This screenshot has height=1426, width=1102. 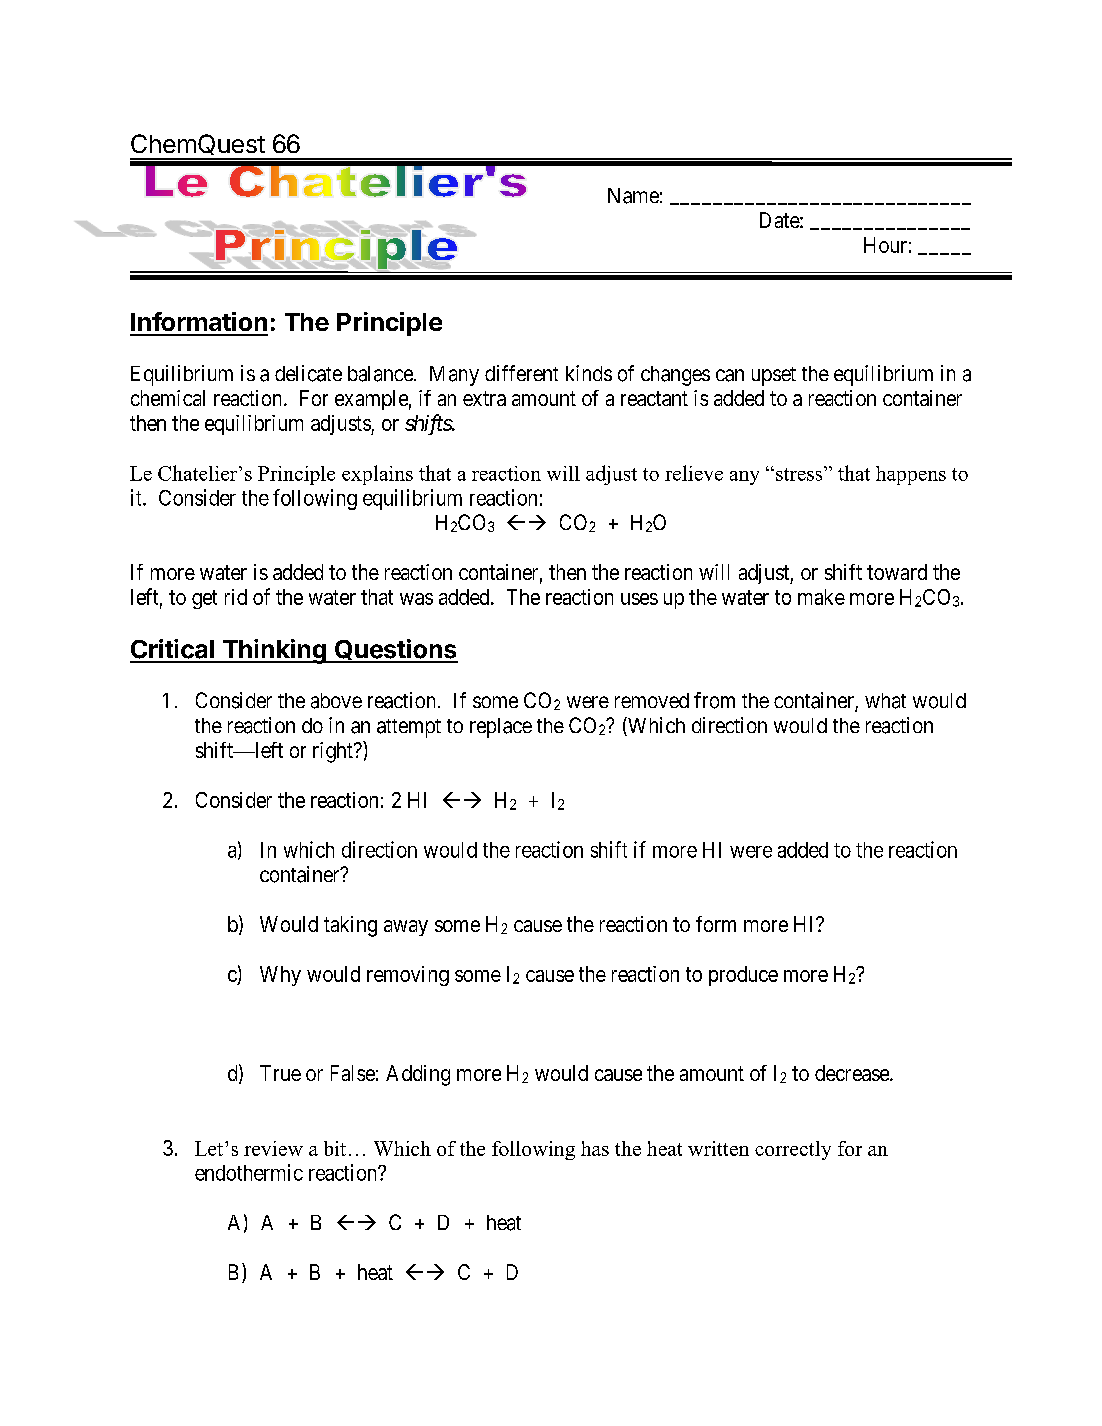 I want to click on upset, so click(x=774, y=376).
